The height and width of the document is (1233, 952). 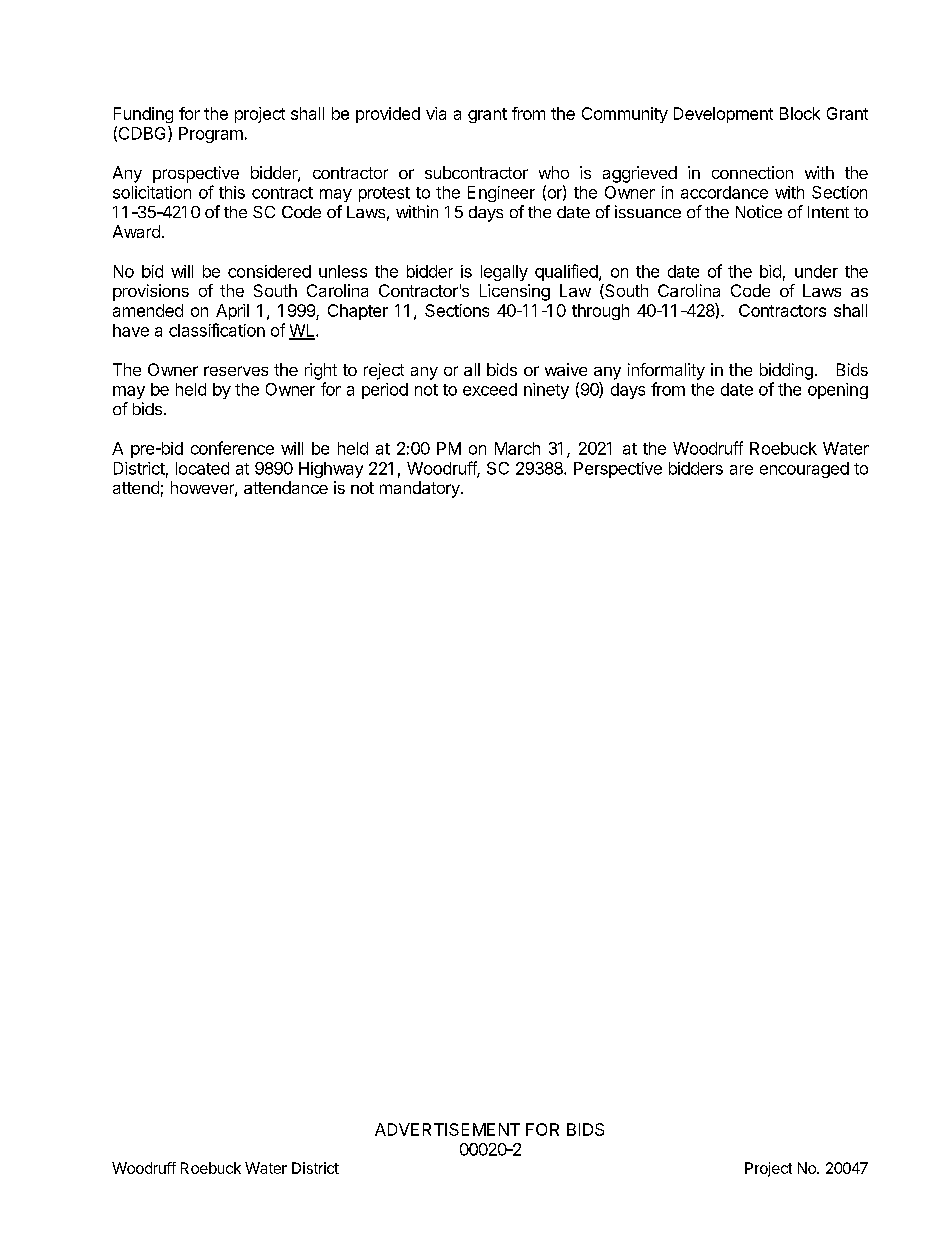 I want to click on mandatory, so click(x=421, y=489).
